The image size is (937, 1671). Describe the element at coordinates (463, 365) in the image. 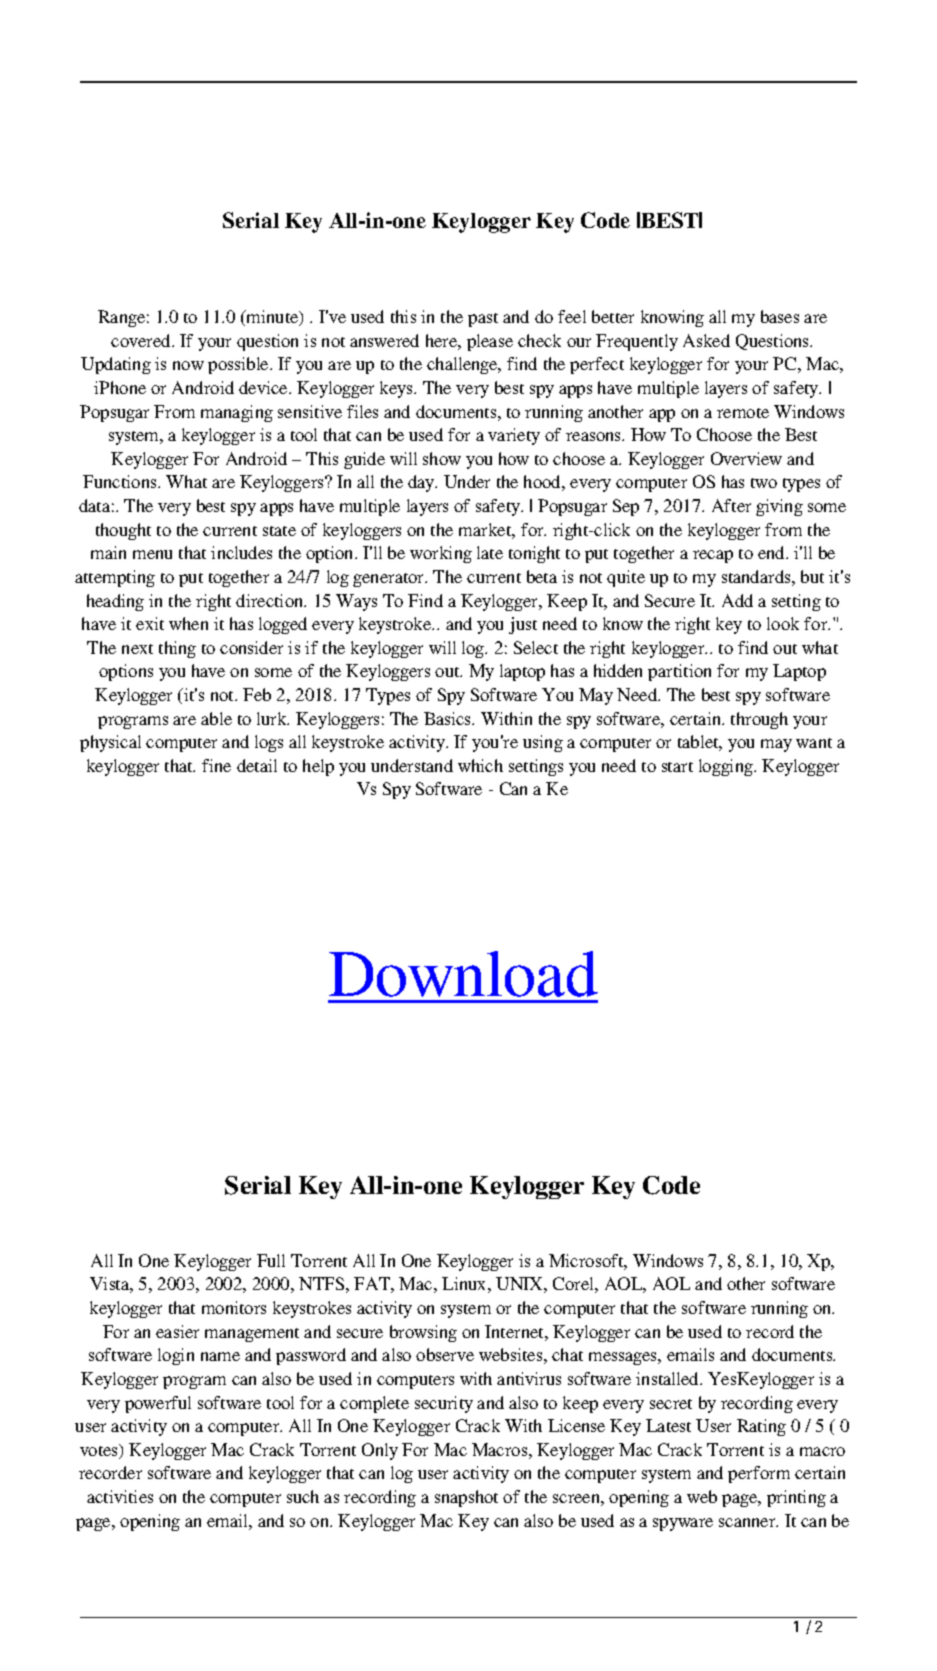

I see `challenge` at that location.
